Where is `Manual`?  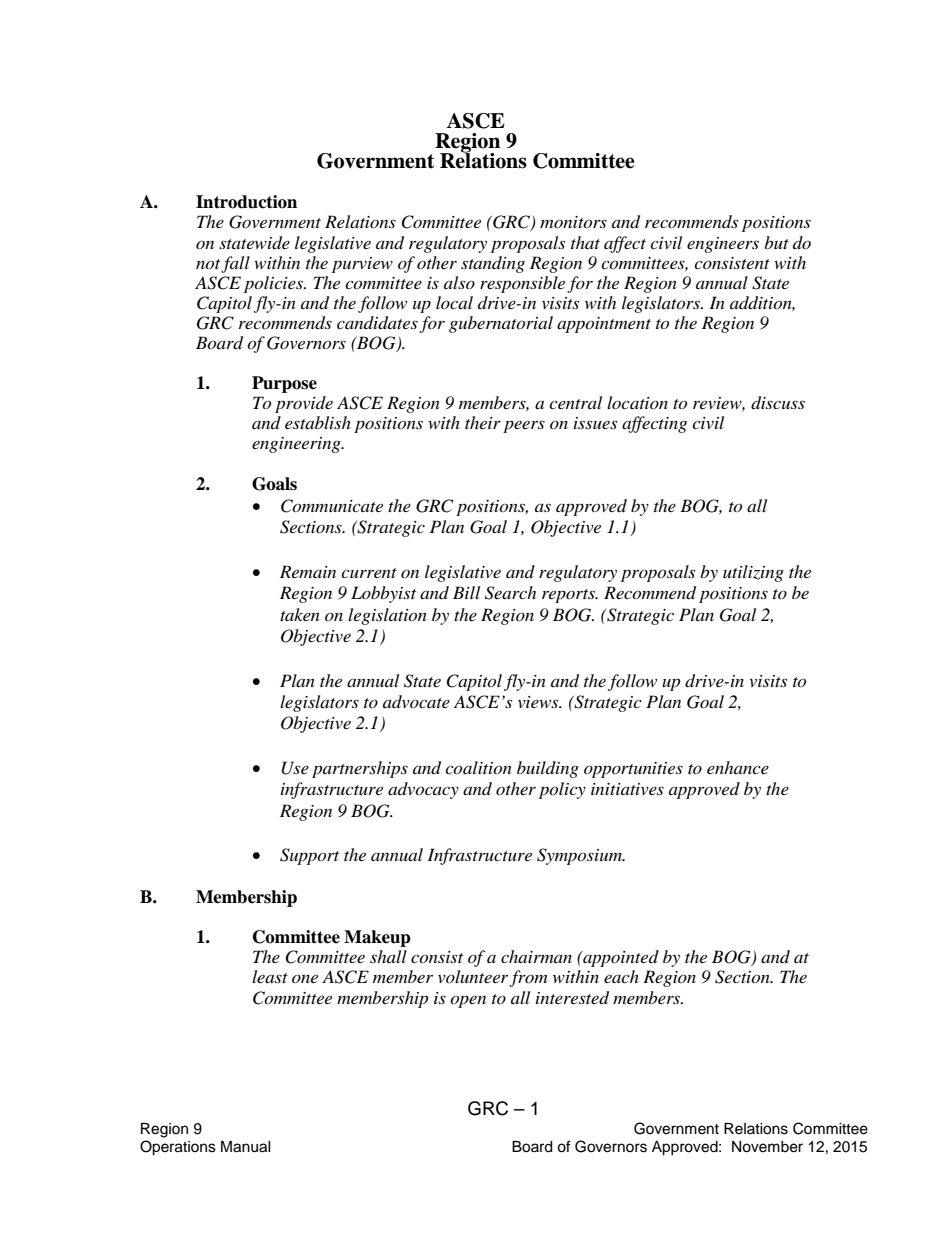 Manual is located at coordinates (246, 1147).
